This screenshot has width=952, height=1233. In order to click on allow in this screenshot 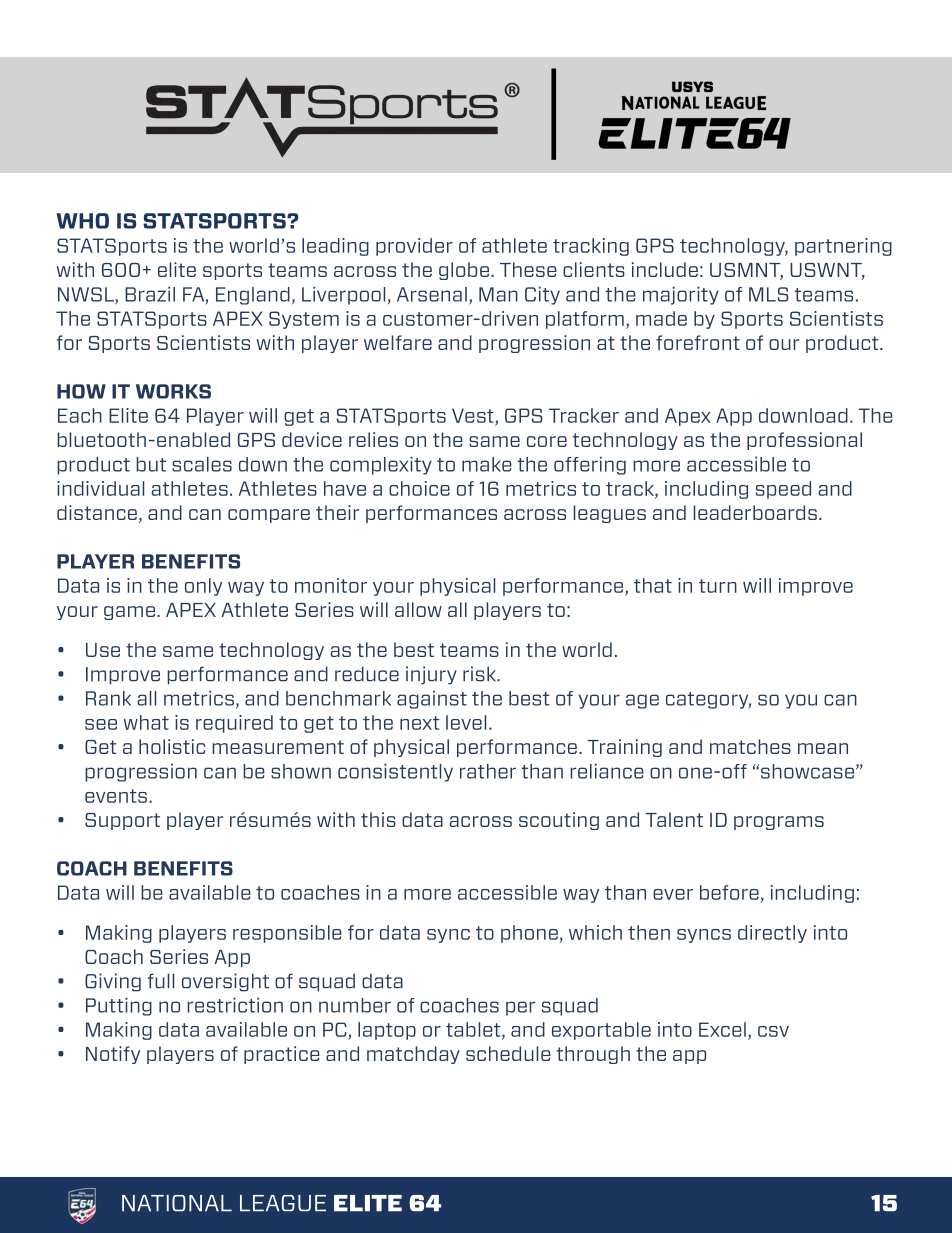, I will do `click(418, 609)`.
